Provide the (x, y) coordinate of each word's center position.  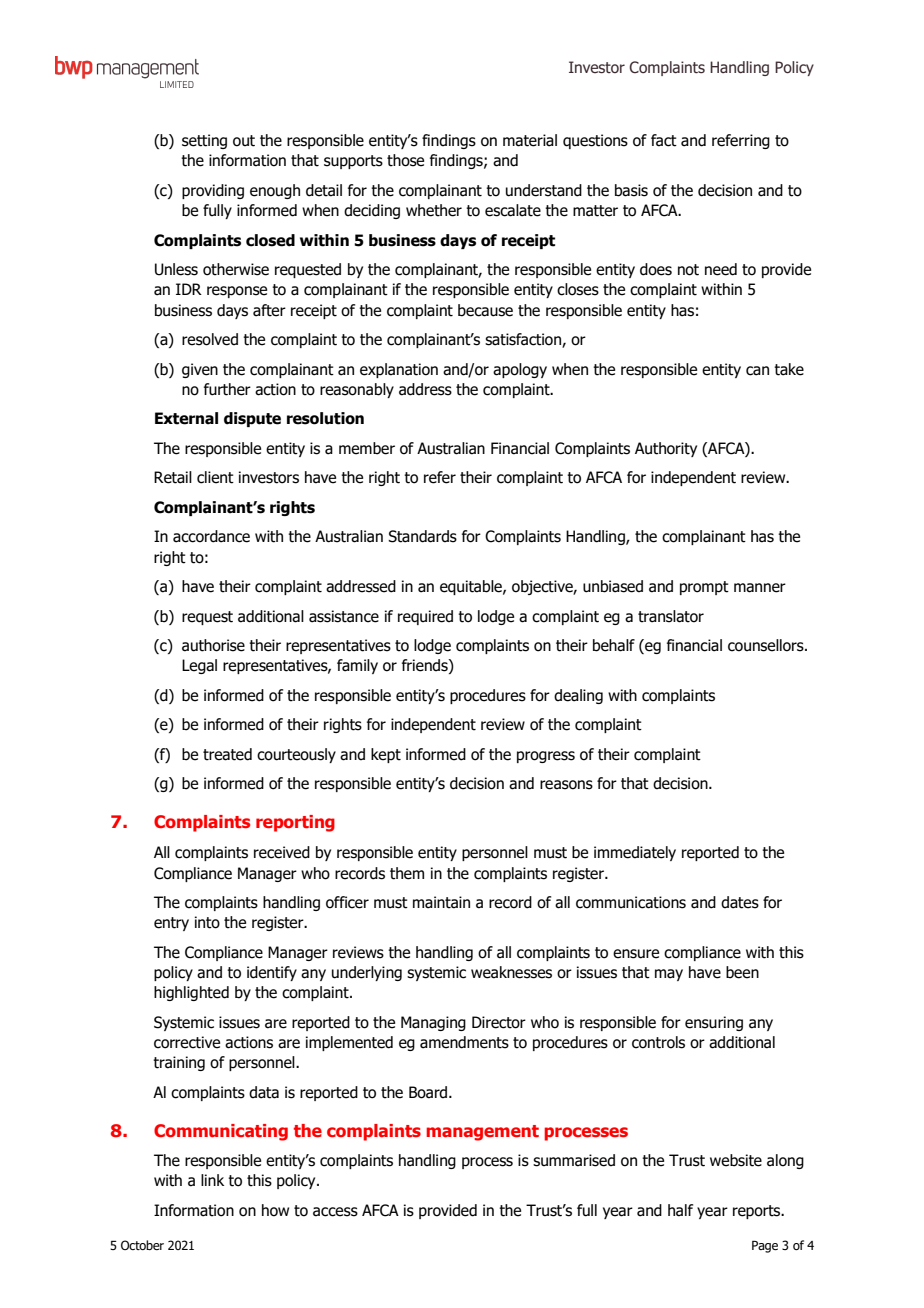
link (212, 1180)
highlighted (191, 993)
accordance (211, 536)
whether (434, 210)
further (227, 389)
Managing (433, 1023)
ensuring (714, 1023)
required (425, 617)
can (757, 371)
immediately (635, 853)
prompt (704, 588)
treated (227, 754)
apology (520, 370)
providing (213, 191)
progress (546, 757)
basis (631, 190)
